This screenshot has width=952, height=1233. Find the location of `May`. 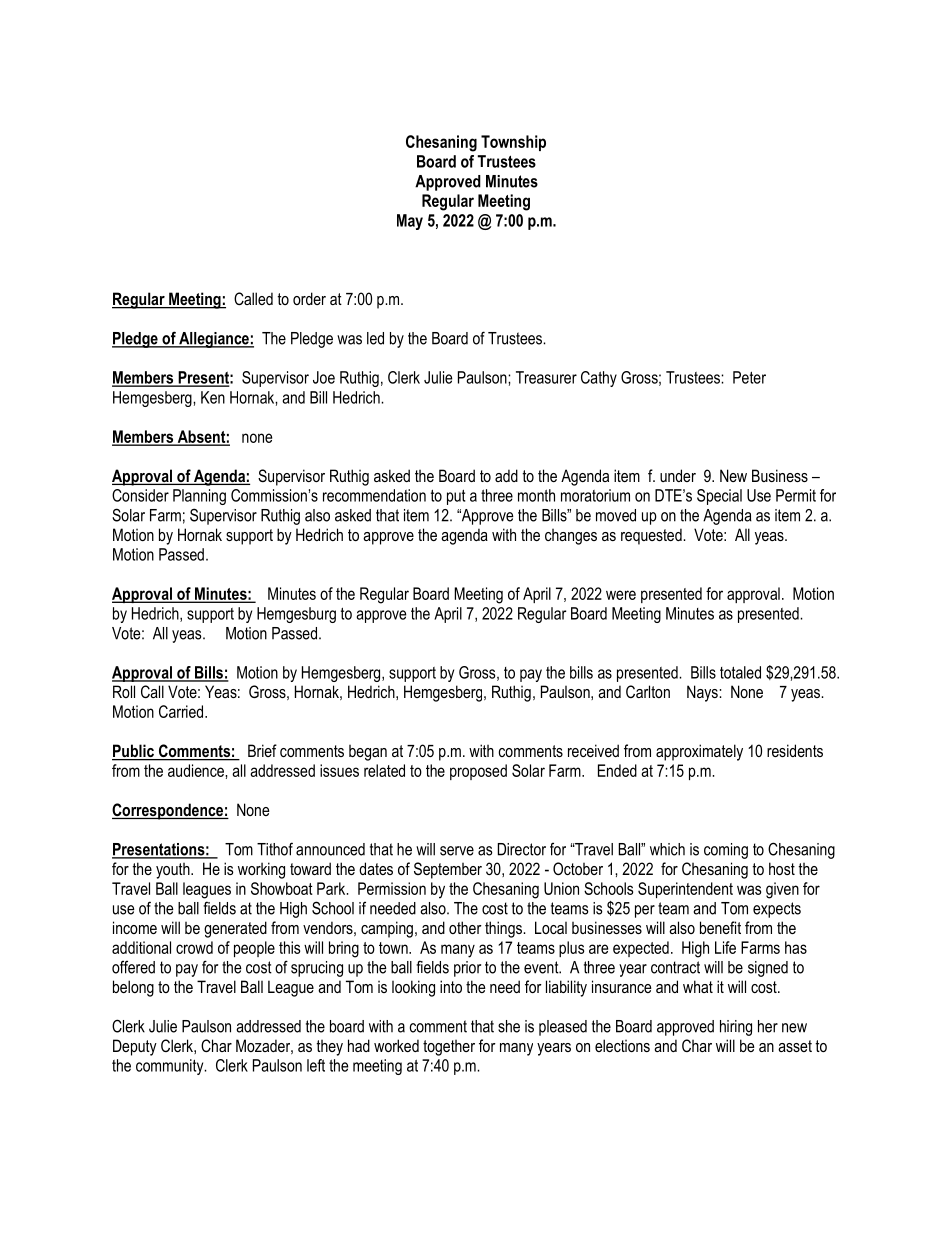

May is located at coordinates (410, 222).
